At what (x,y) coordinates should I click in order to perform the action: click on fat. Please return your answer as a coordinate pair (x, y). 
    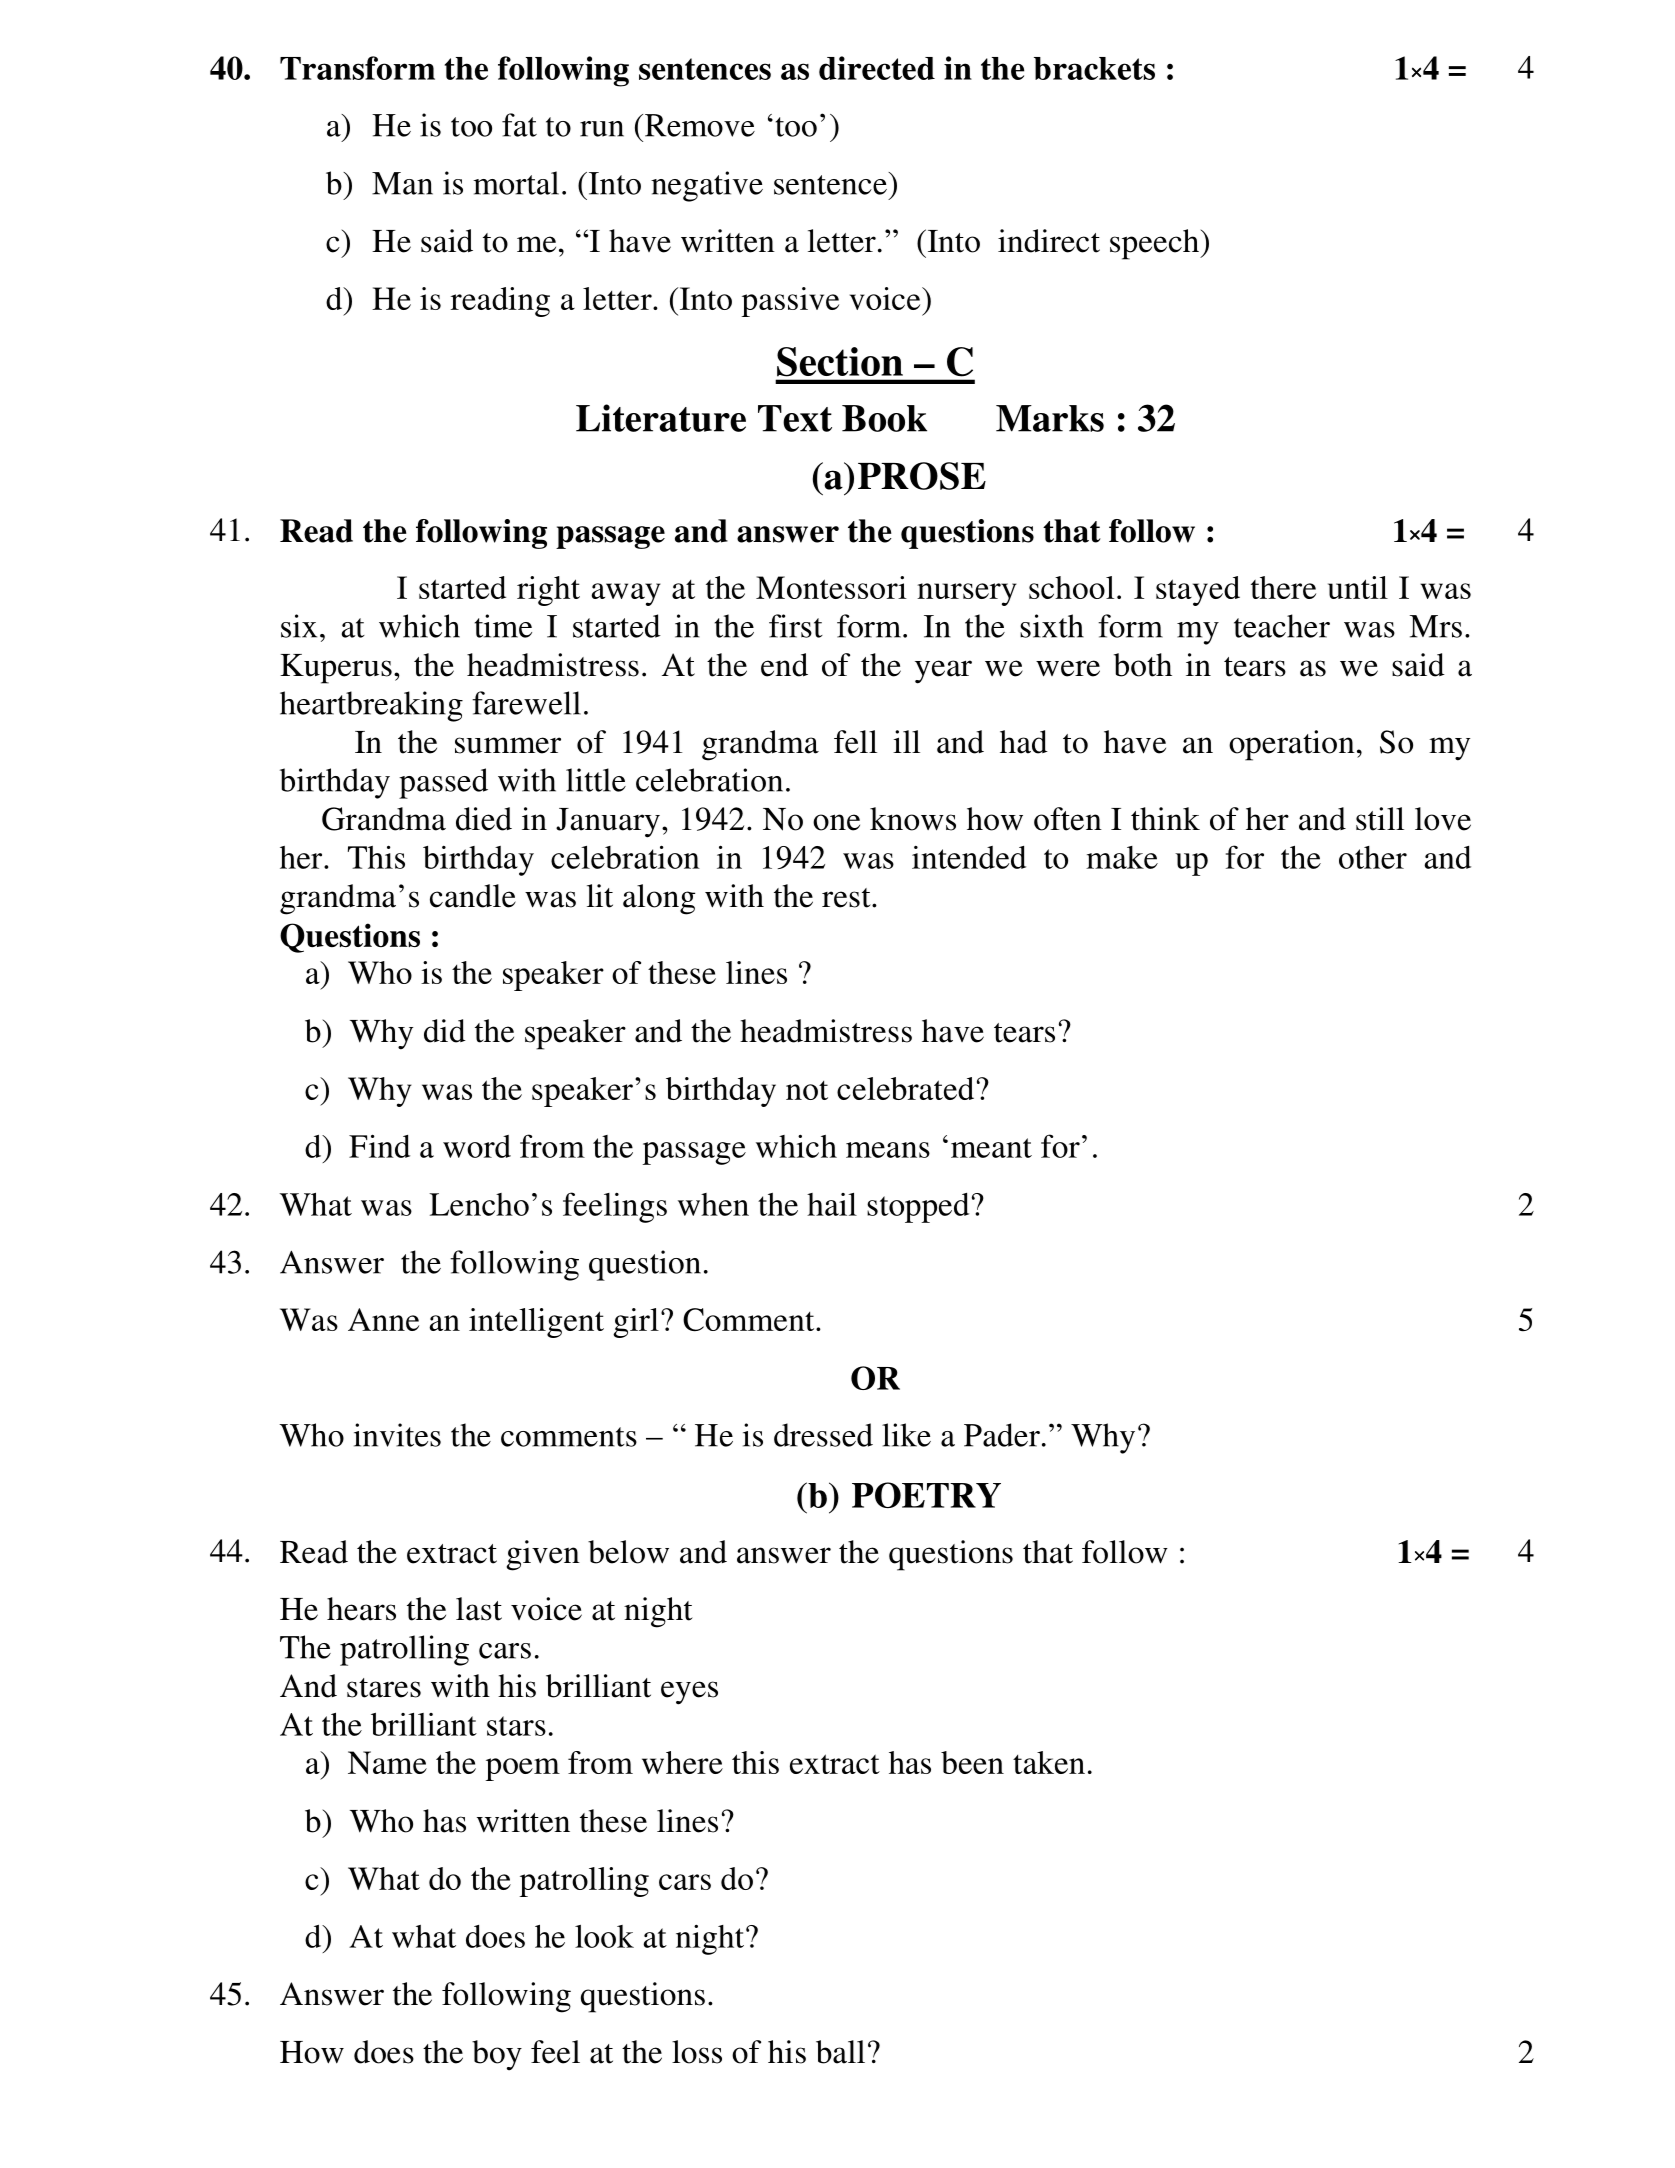
    Looking at the image, I should click on (519, 125).
